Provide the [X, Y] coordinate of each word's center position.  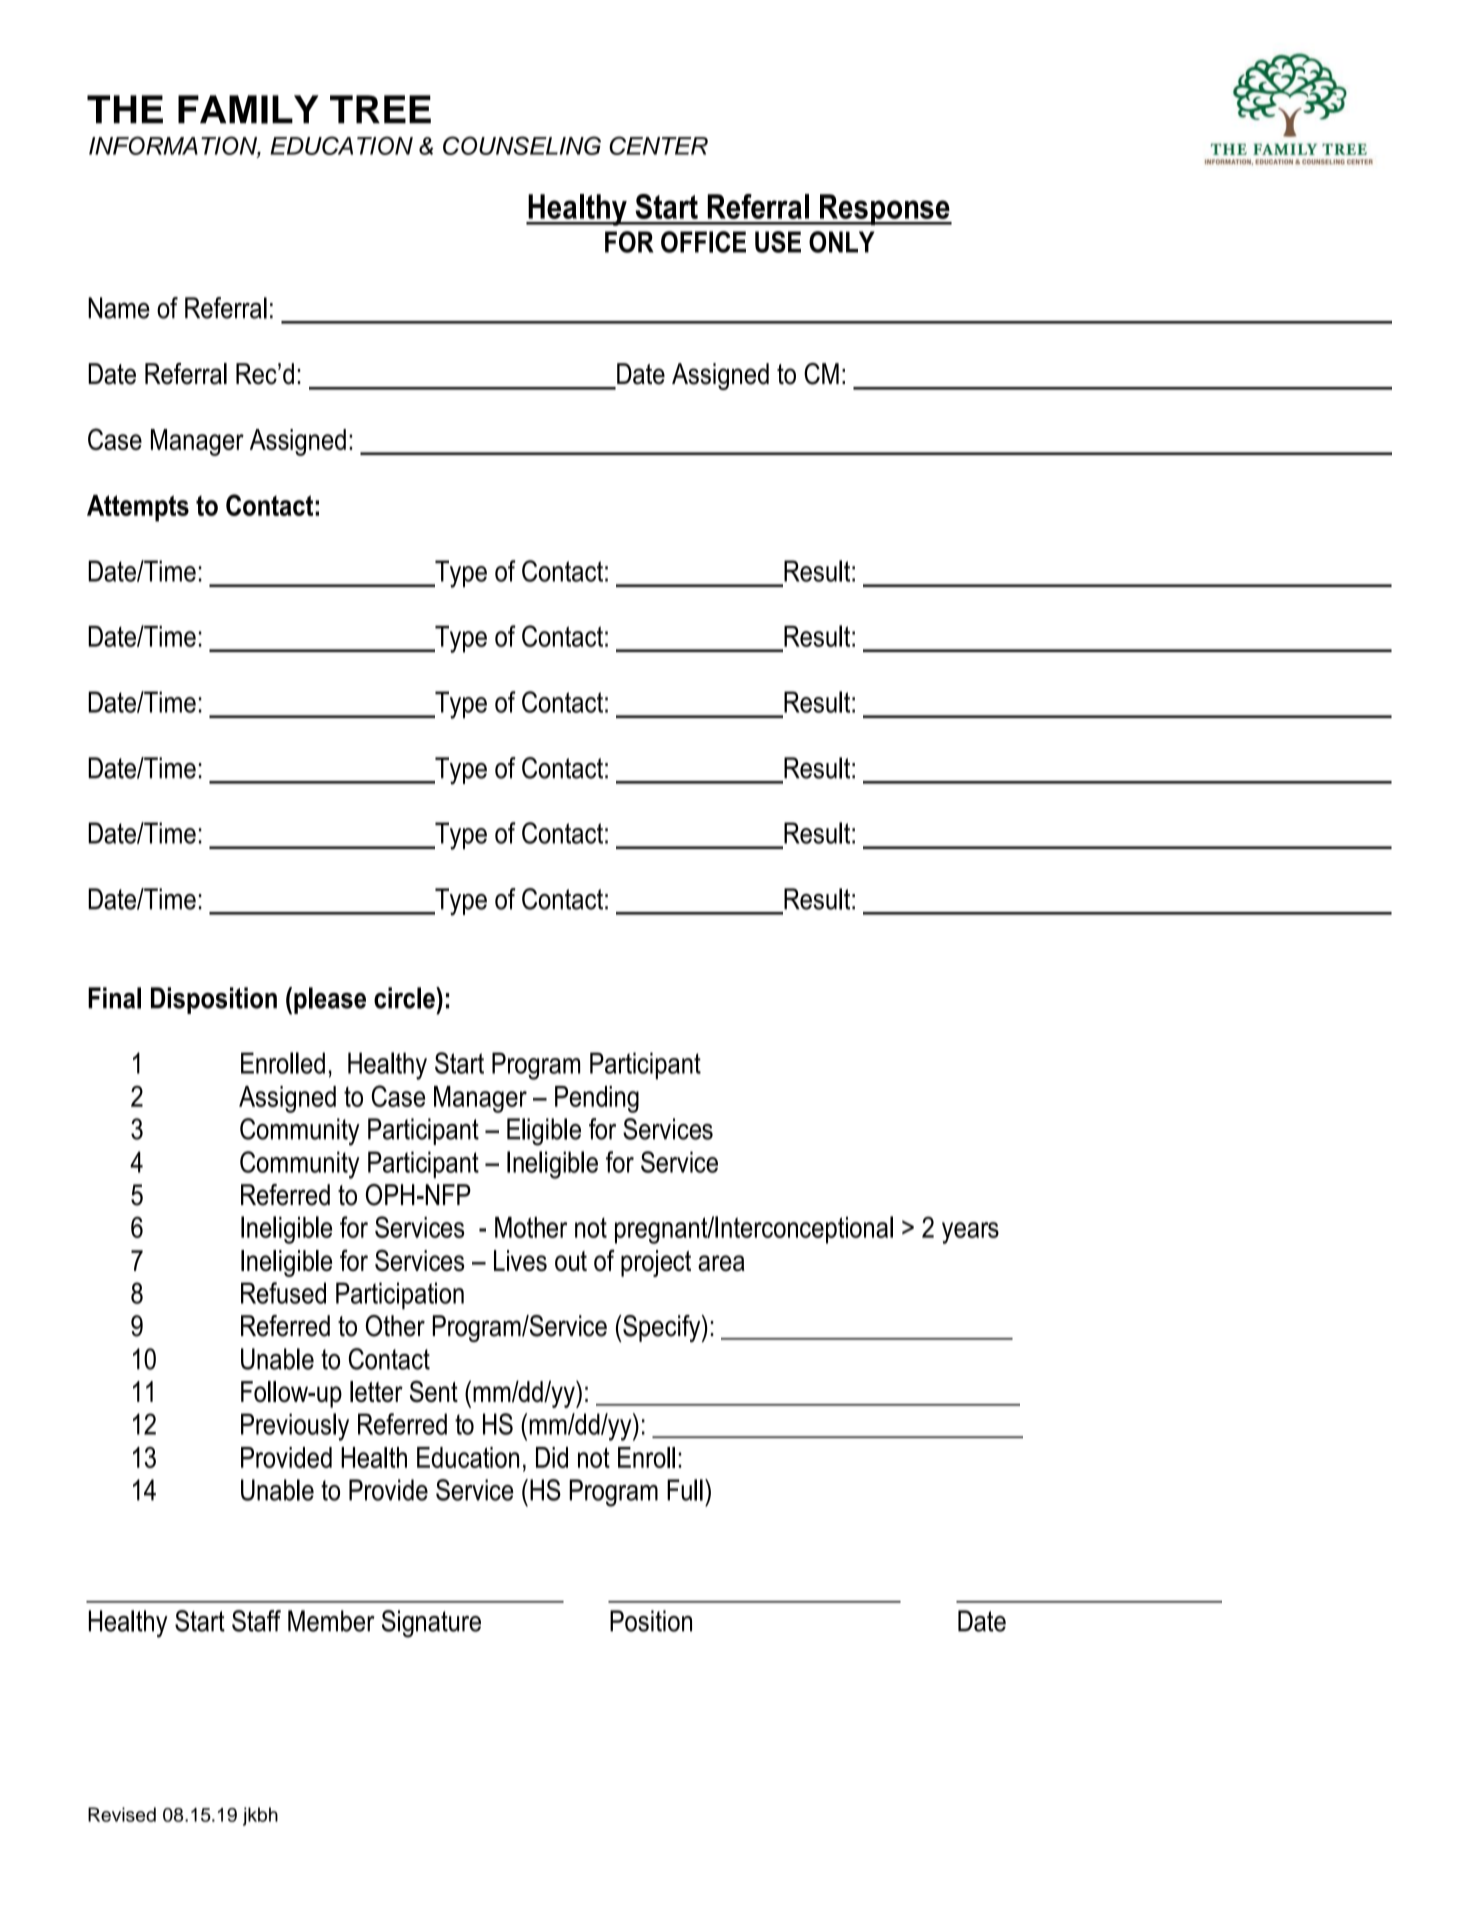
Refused [283, 1293]
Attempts [138, 508]
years [970, 1233]
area [721, 1263]
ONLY [842, 242]
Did [552, 1457]
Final [114, 998]
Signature [431, 1624]
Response [885, 210]
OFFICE [703, 242]
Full [685, 1490]
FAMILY [248, 109]
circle [405, 998]
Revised [122, 1814]
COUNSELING [522, 145]
